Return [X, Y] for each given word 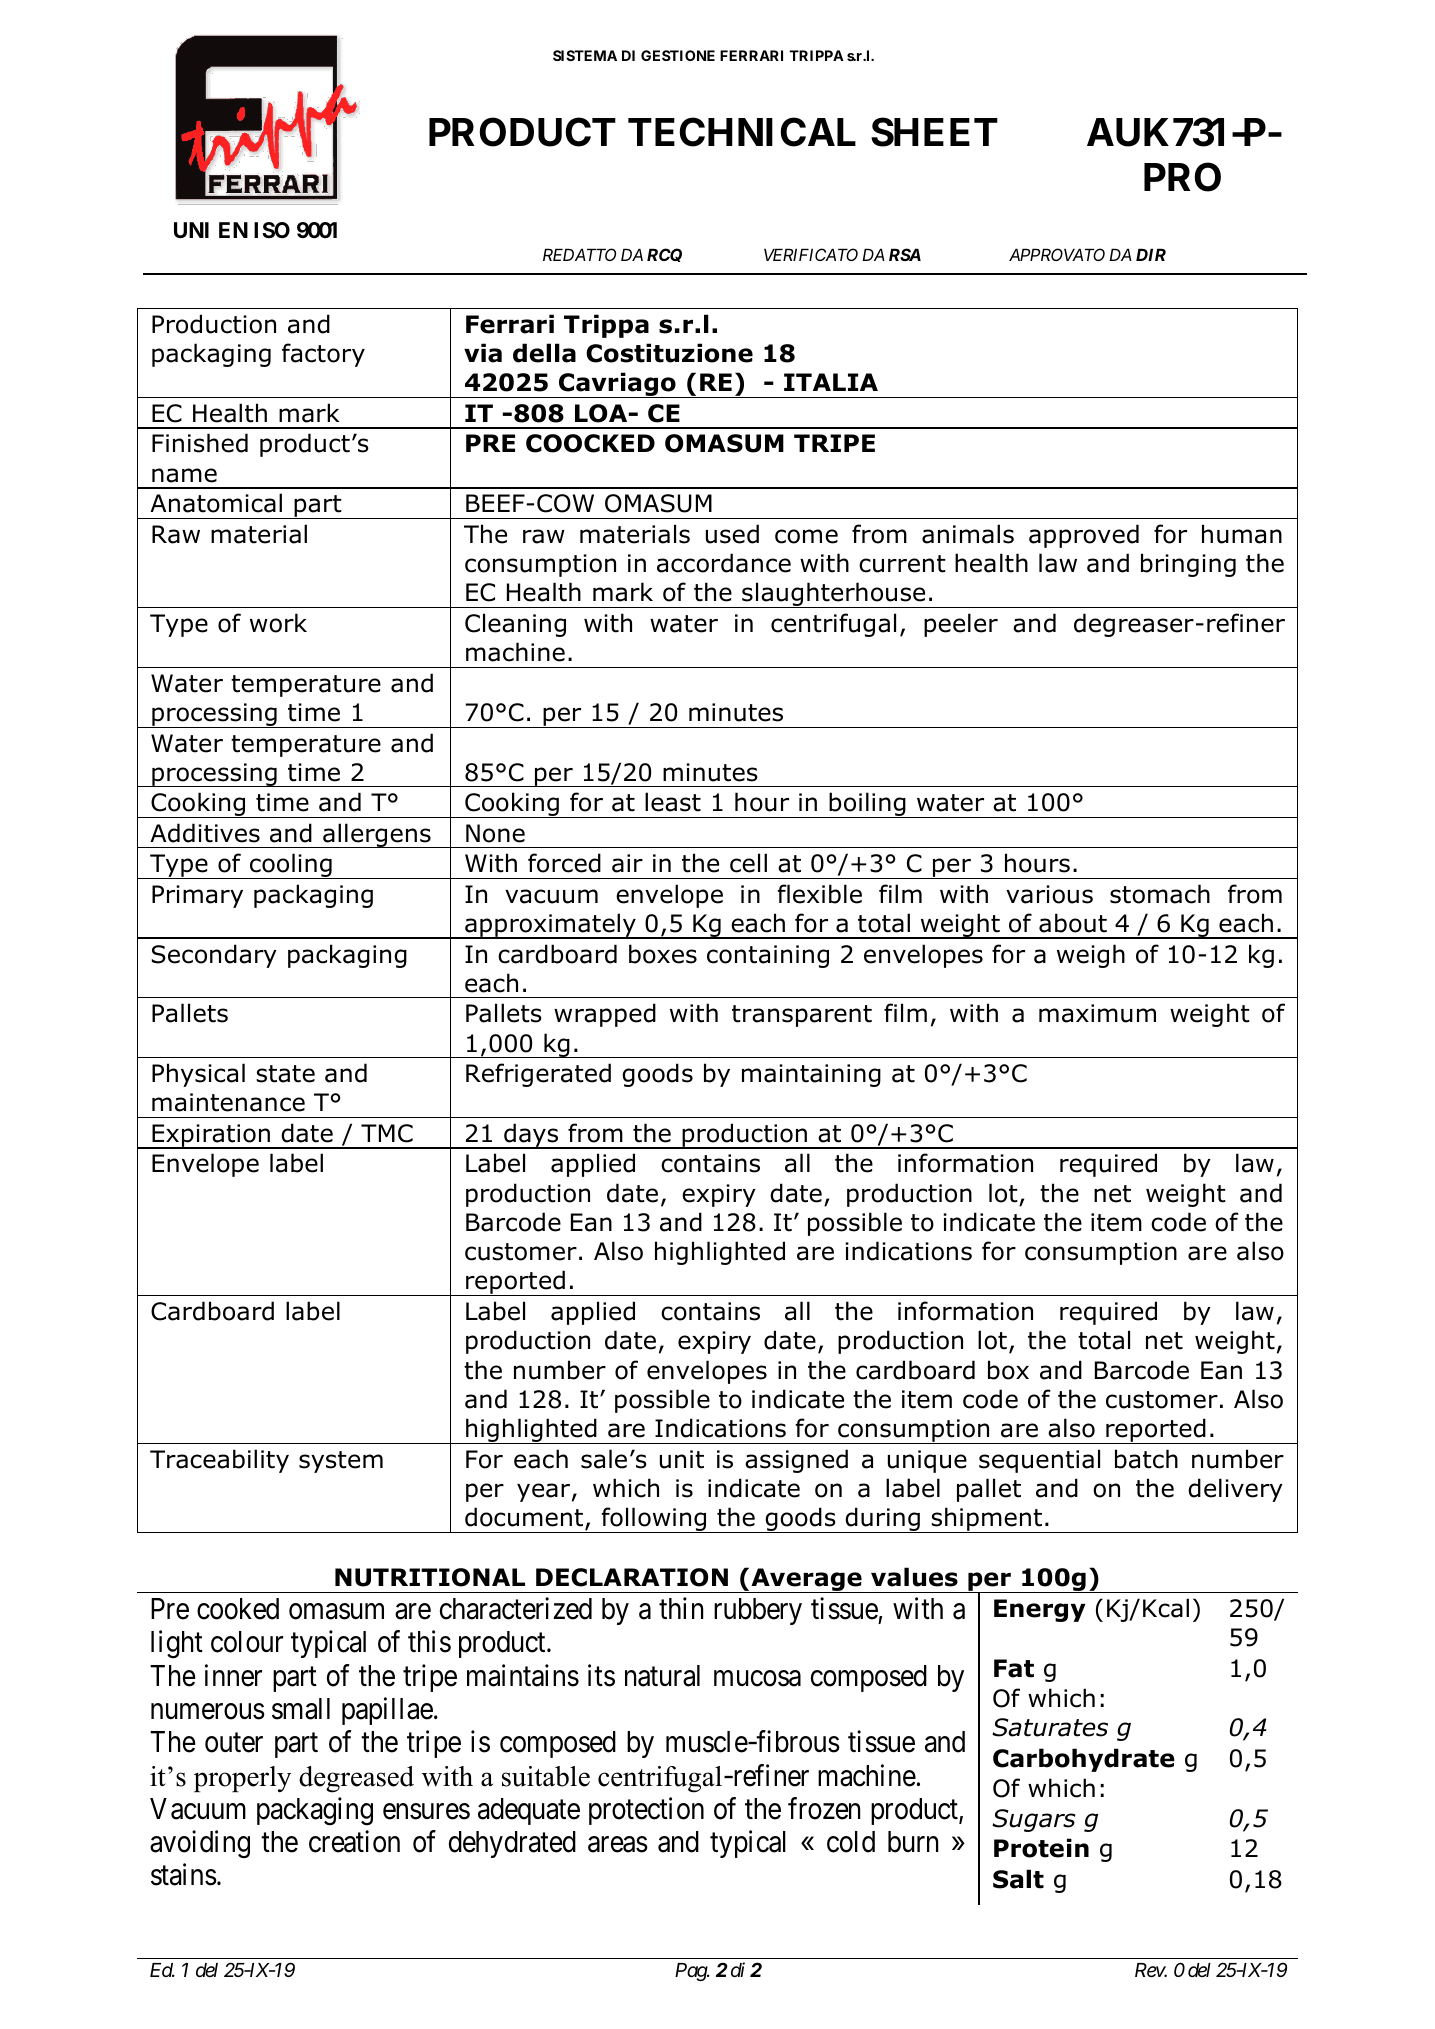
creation [354, 1841]
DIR [1151, 254]
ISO [272, 230]
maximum [1097, 1013]
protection [646, 1811]
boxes [663, 954]
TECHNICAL [742, 132]
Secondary [214, 956]
